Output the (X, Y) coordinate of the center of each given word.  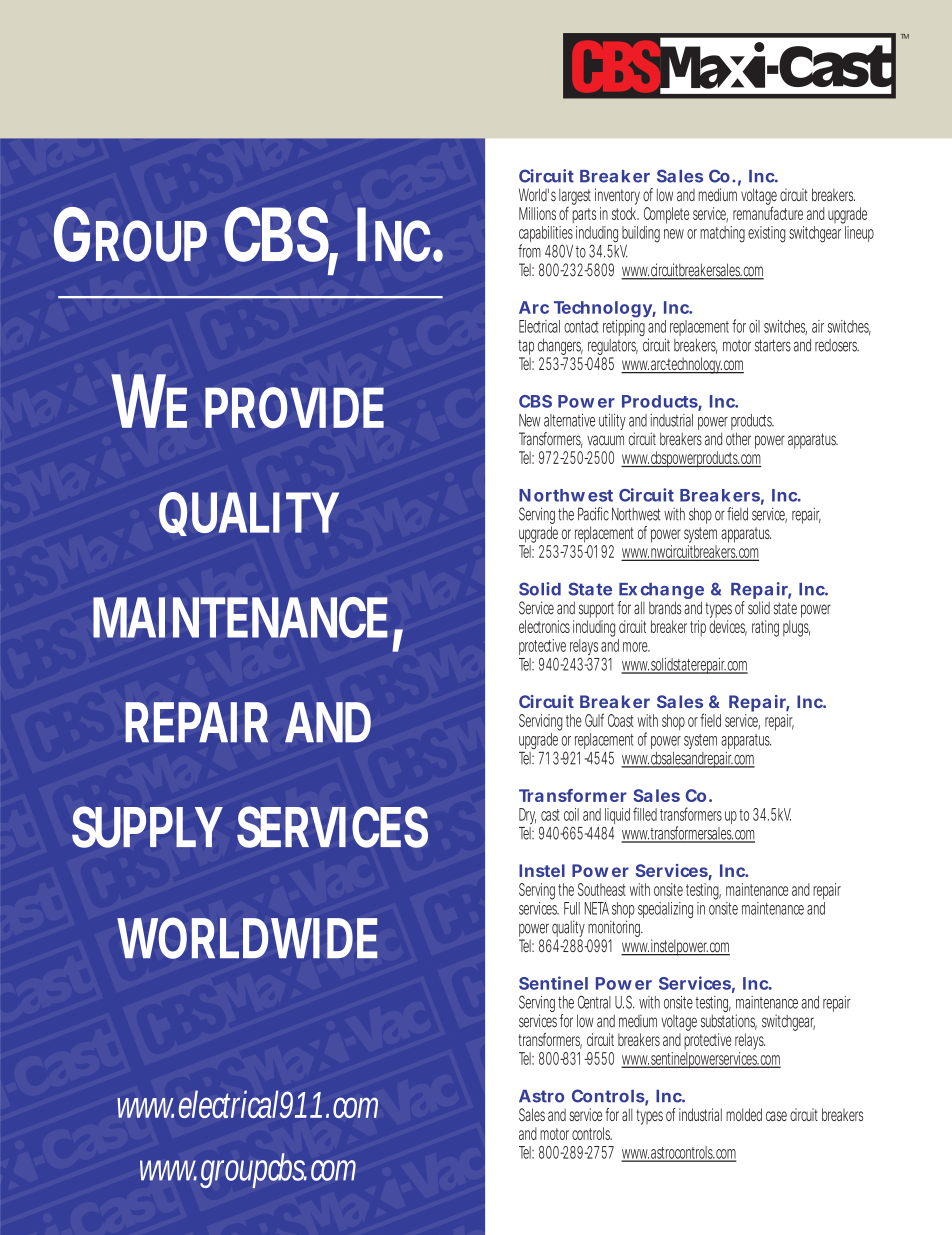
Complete (666, 215)
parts (584, 215)
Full (572, 908)
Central (594, 1002)
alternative (569, 420)
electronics (544, 626)
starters (773, 345)
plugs (796, 628)
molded (744, 1114)
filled (645, 814)
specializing (665, 910)
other (738, 439)
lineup (859, 234)
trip (698, 628)
